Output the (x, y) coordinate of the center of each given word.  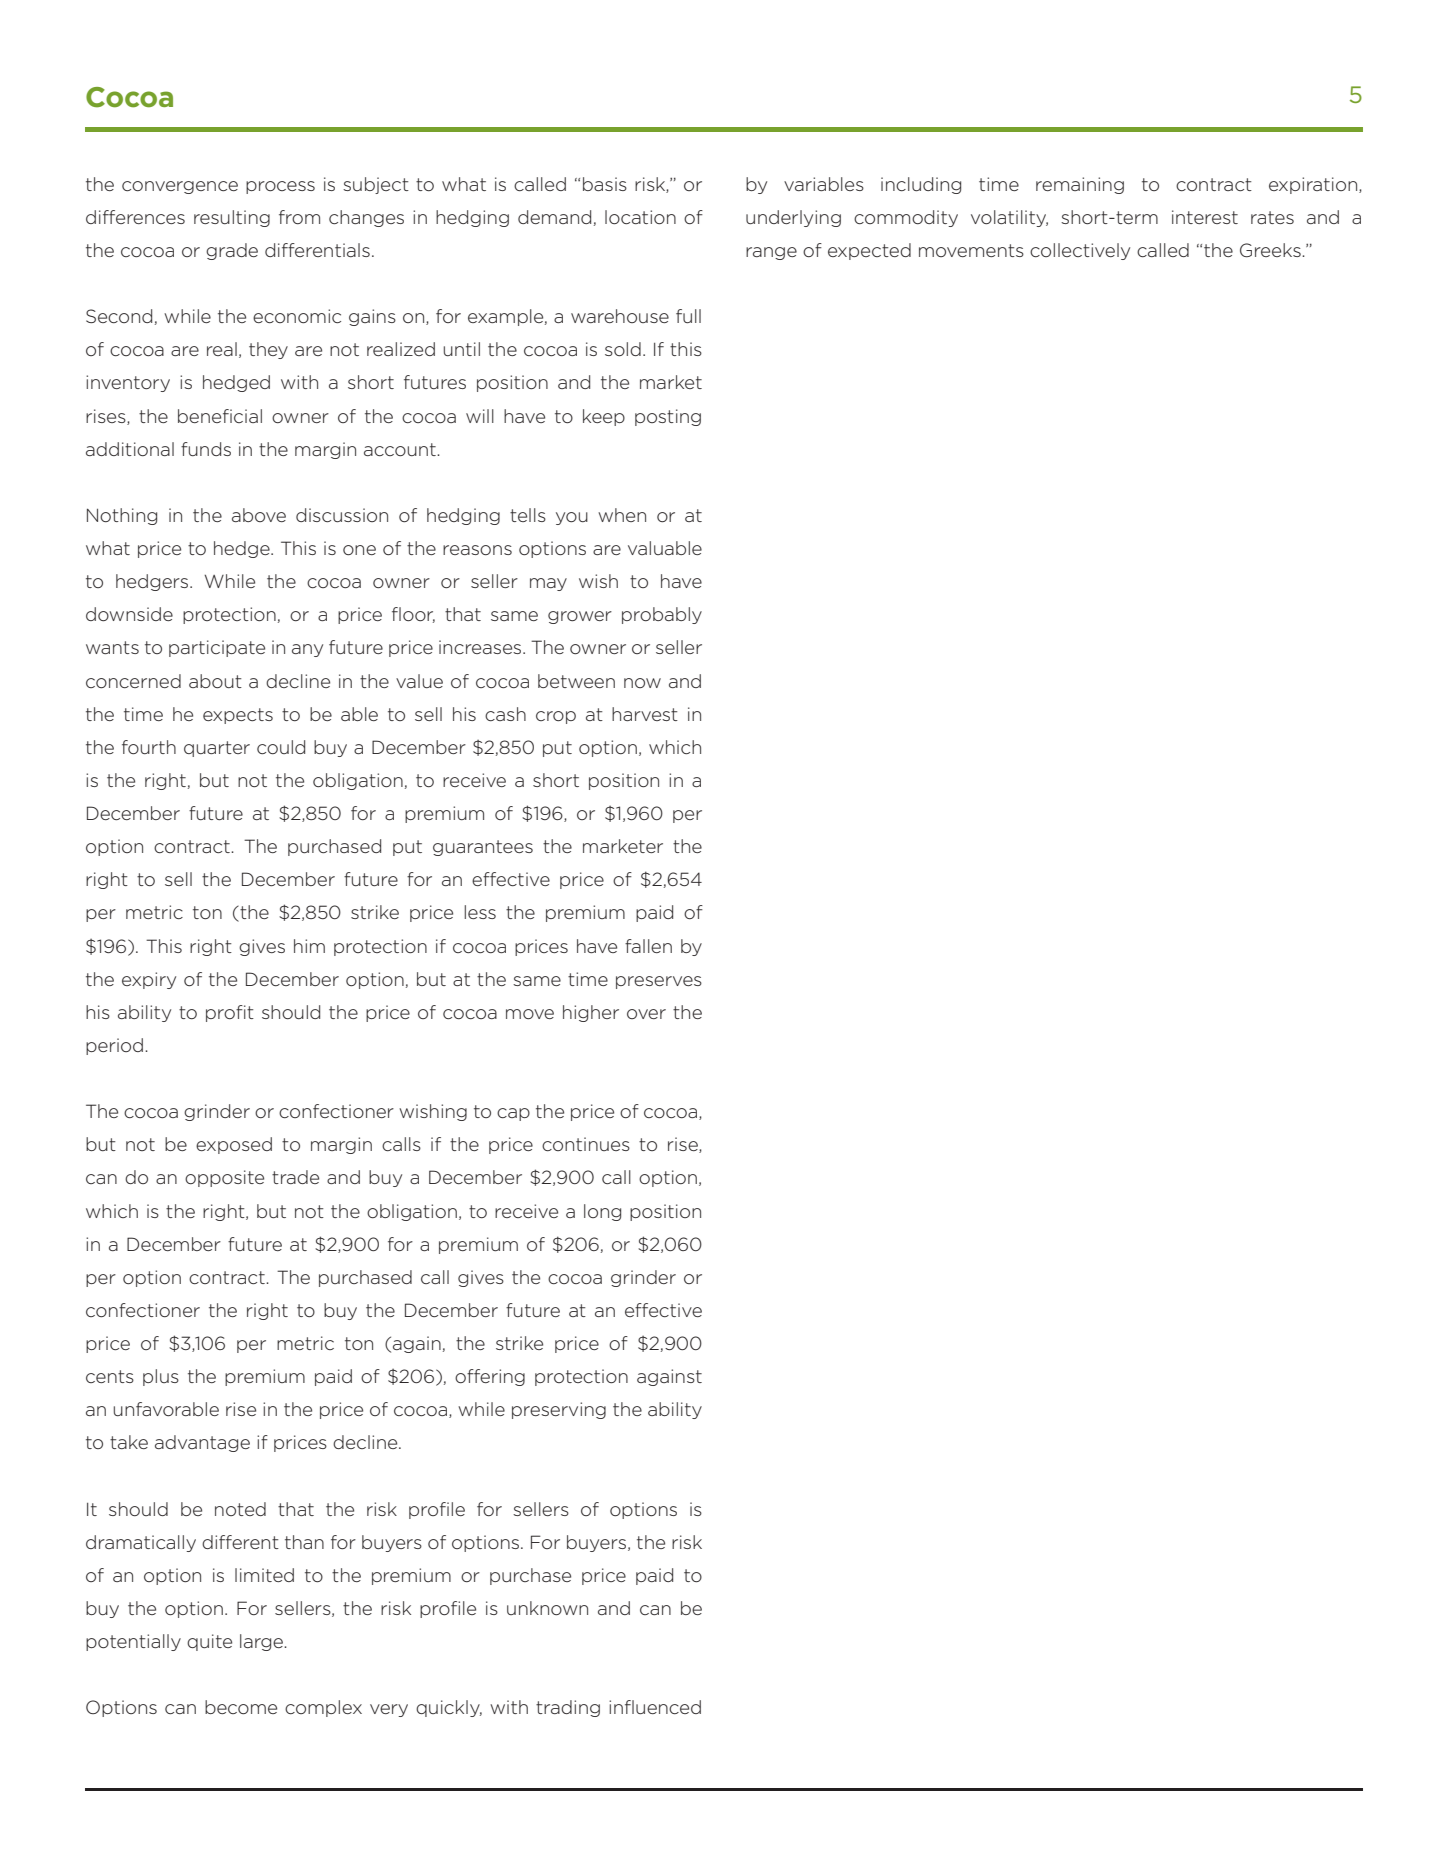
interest (1205, 217)
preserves (659, 982)
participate (217, 648)
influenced (655, 1707)
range (771, 253)
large (263, 1642)
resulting (232, 218)
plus (161, 1377)
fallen (648, 946)
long (602, 1212)
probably (662, 615)
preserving (559, 1410)
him (309, 946)
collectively (1080, 251)
